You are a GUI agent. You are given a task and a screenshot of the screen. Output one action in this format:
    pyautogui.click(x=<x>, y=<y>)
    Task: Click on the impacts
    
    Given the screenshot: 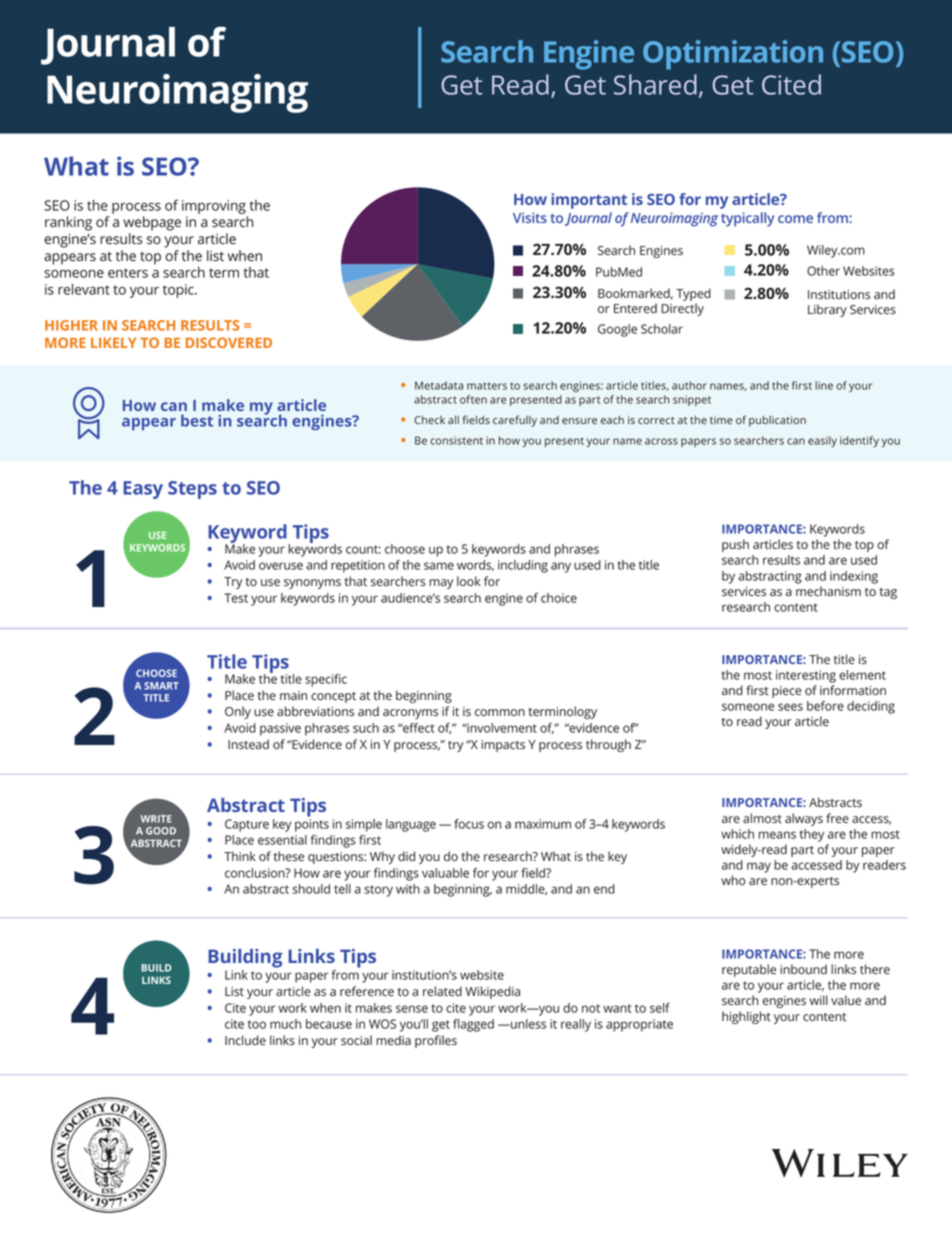 What is the action you would take?
    pyautogui.click(x=503, y=746)
